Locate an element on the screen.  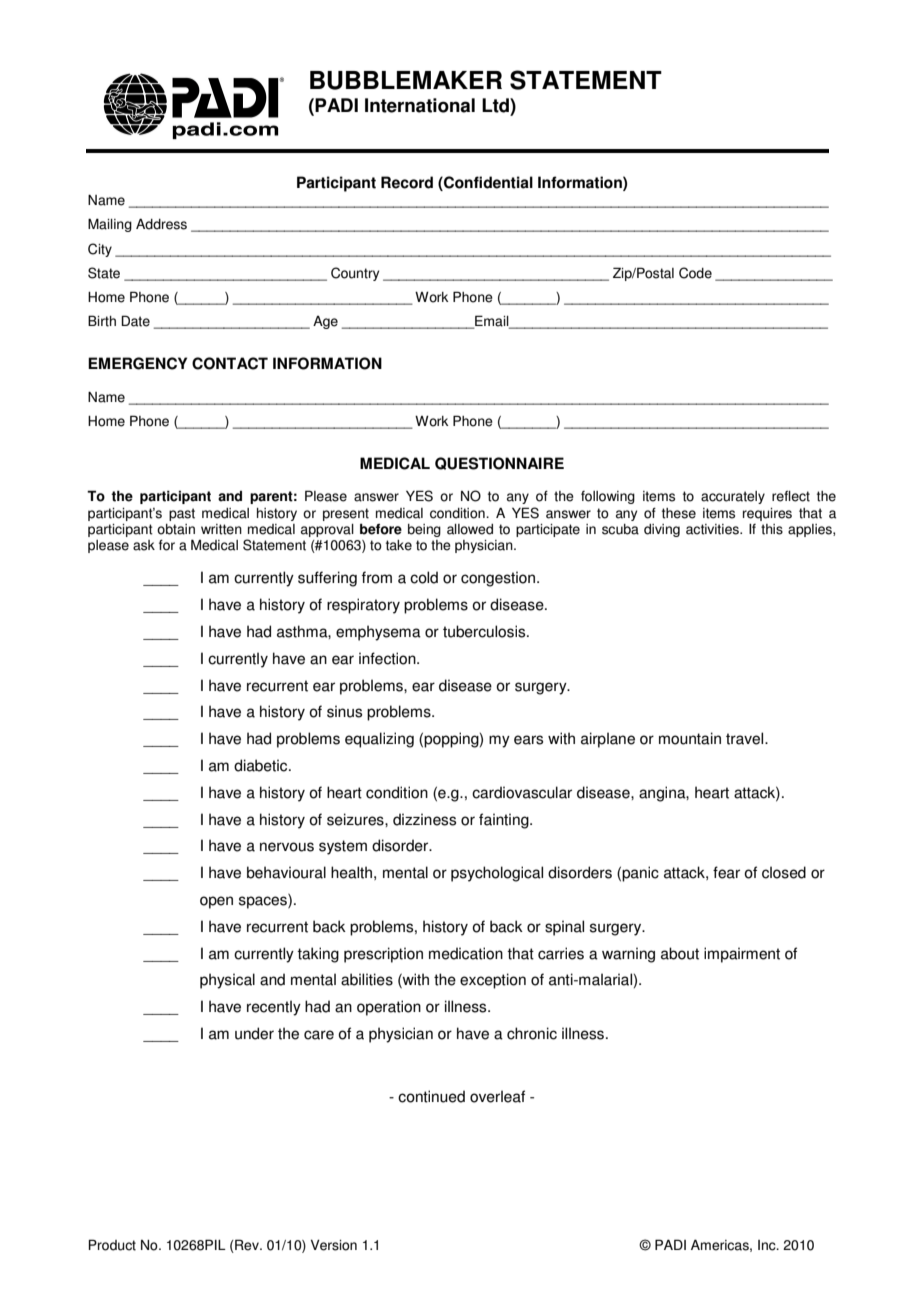
accurately is located at coordinates (733, 497).
